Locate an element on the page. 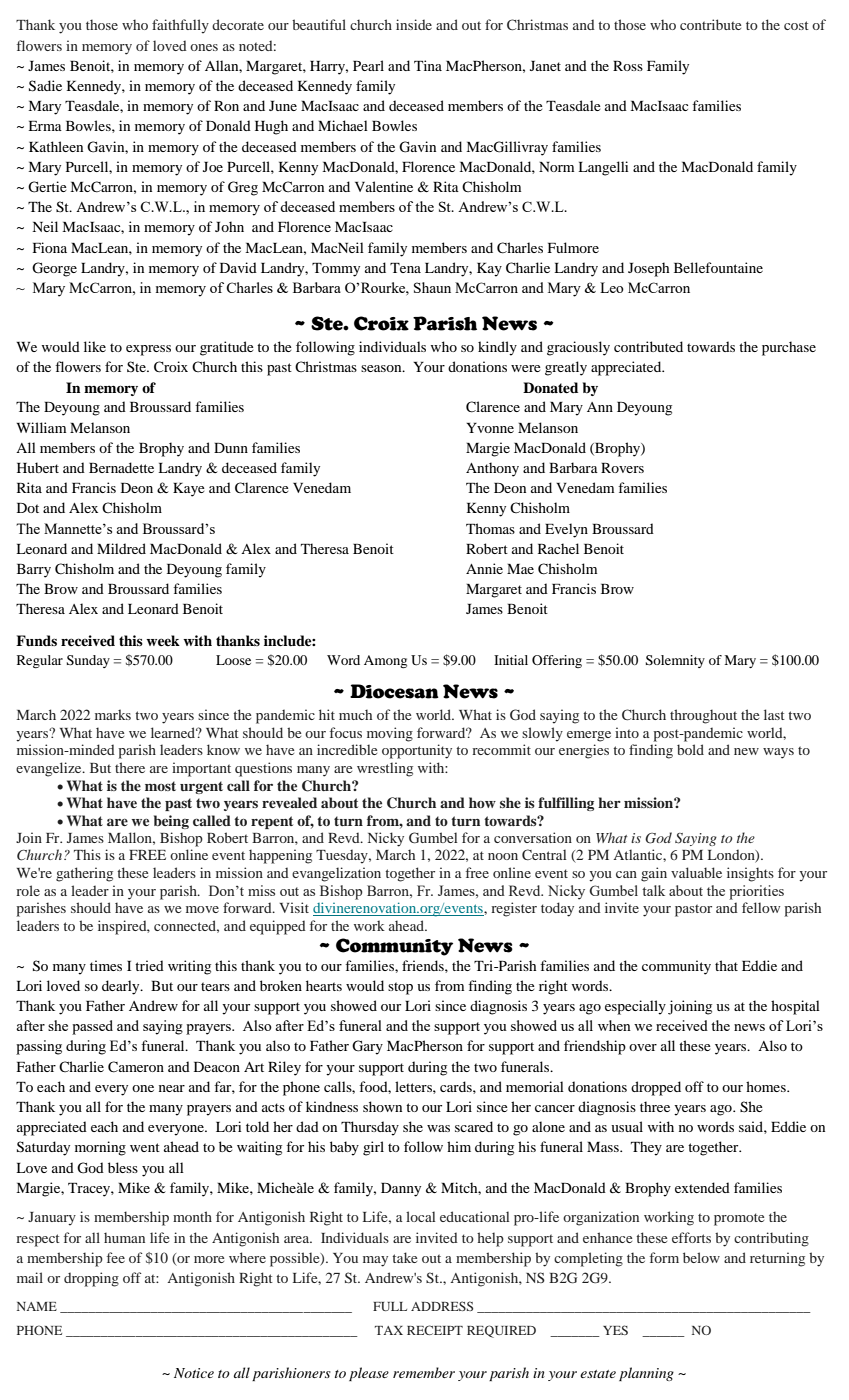 The height and width of the page is (1400, 849). RECEIPT is located at coordinates (435, 1330).
